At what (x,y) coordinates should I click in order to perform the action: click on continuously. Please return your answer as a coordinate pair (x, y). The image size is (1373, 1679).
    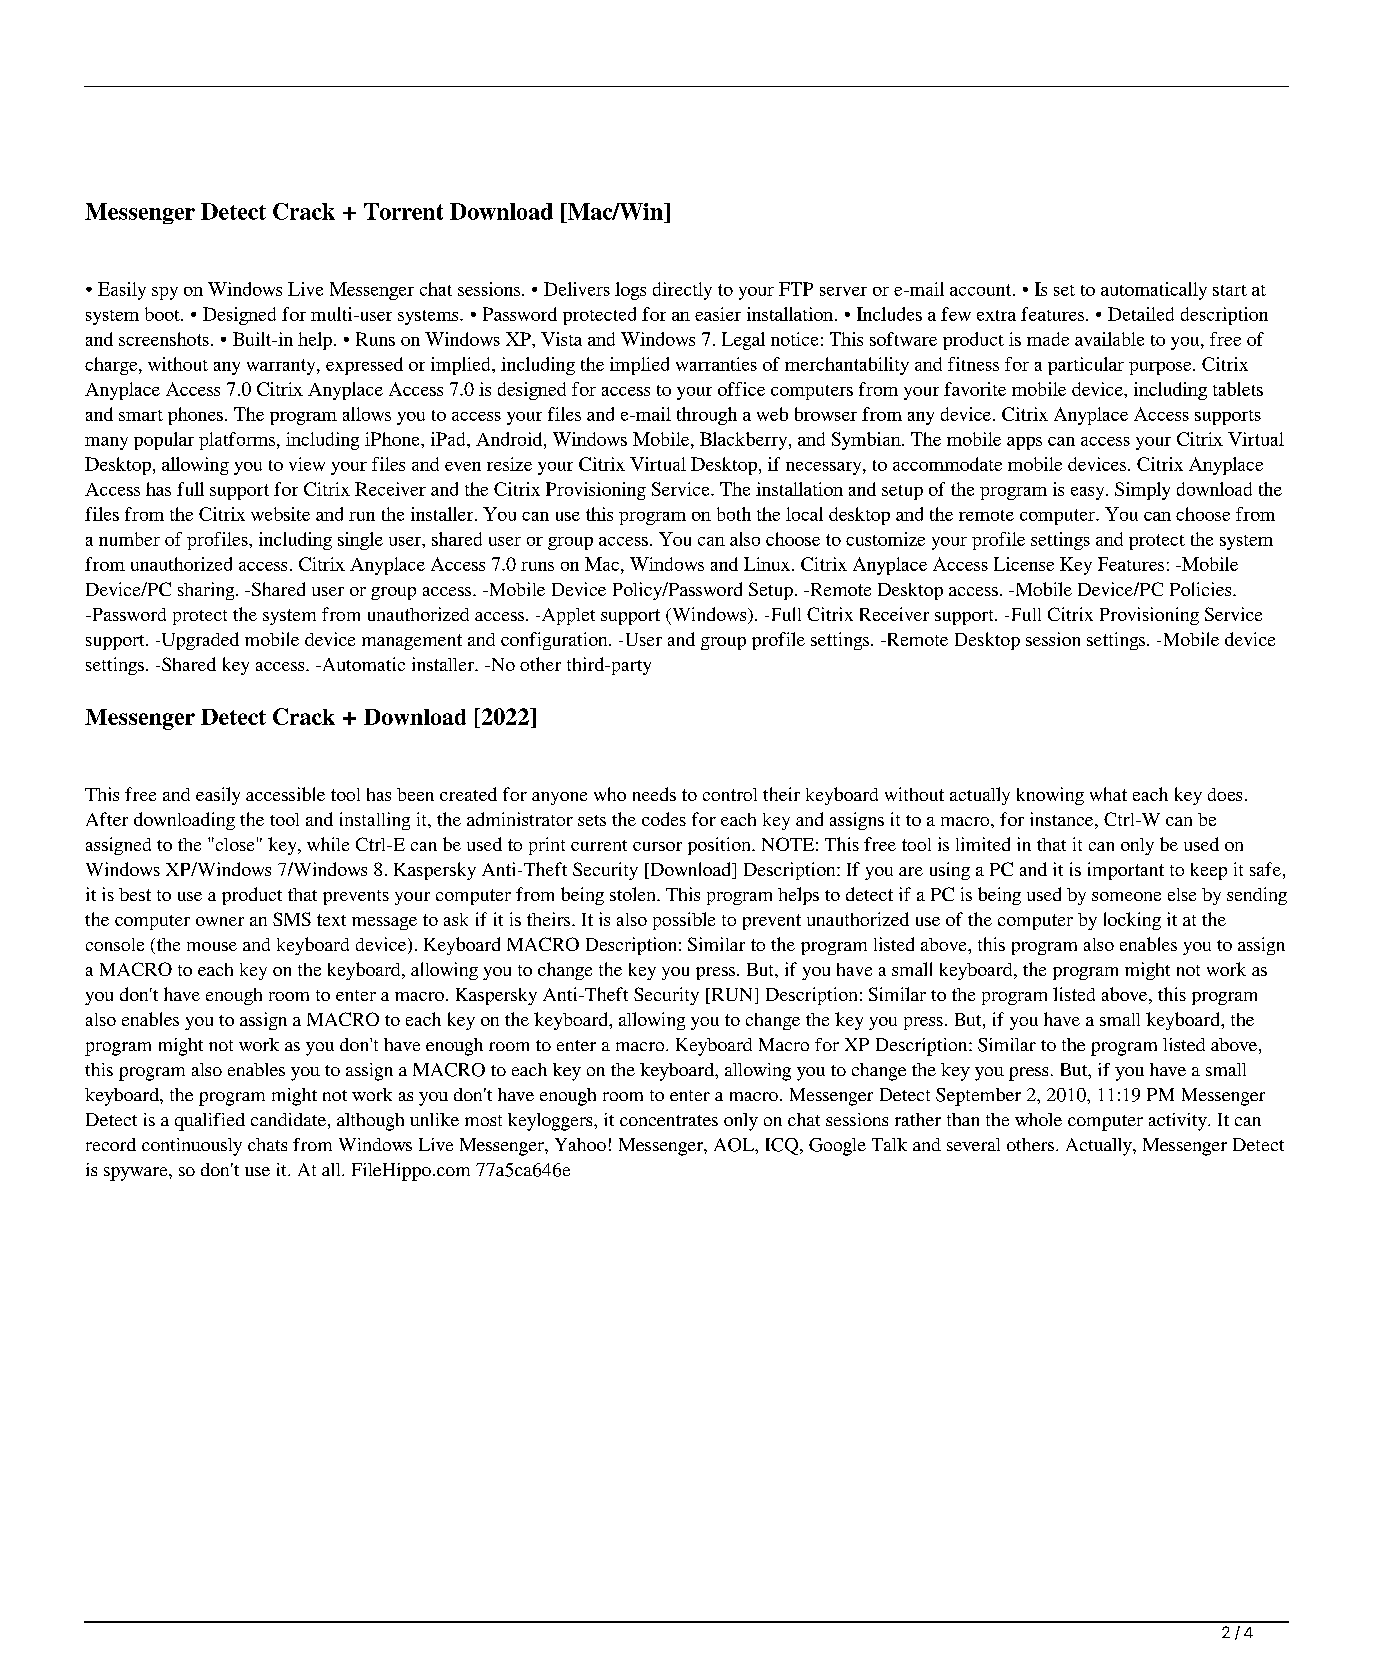
    Looking at the image, I should click on (192, 1147).
